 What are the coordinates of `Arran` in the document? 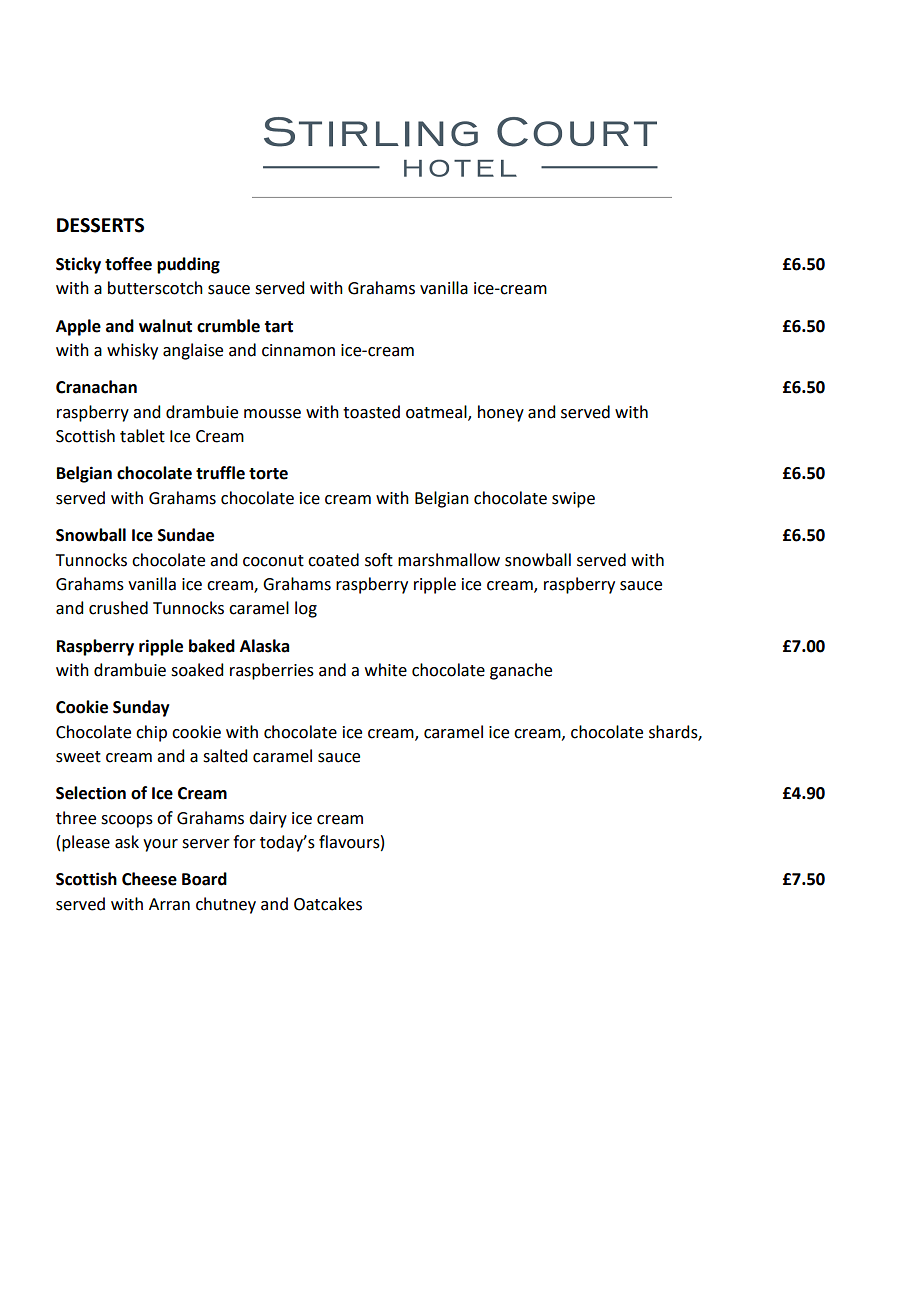 It's located at (169, 904).
